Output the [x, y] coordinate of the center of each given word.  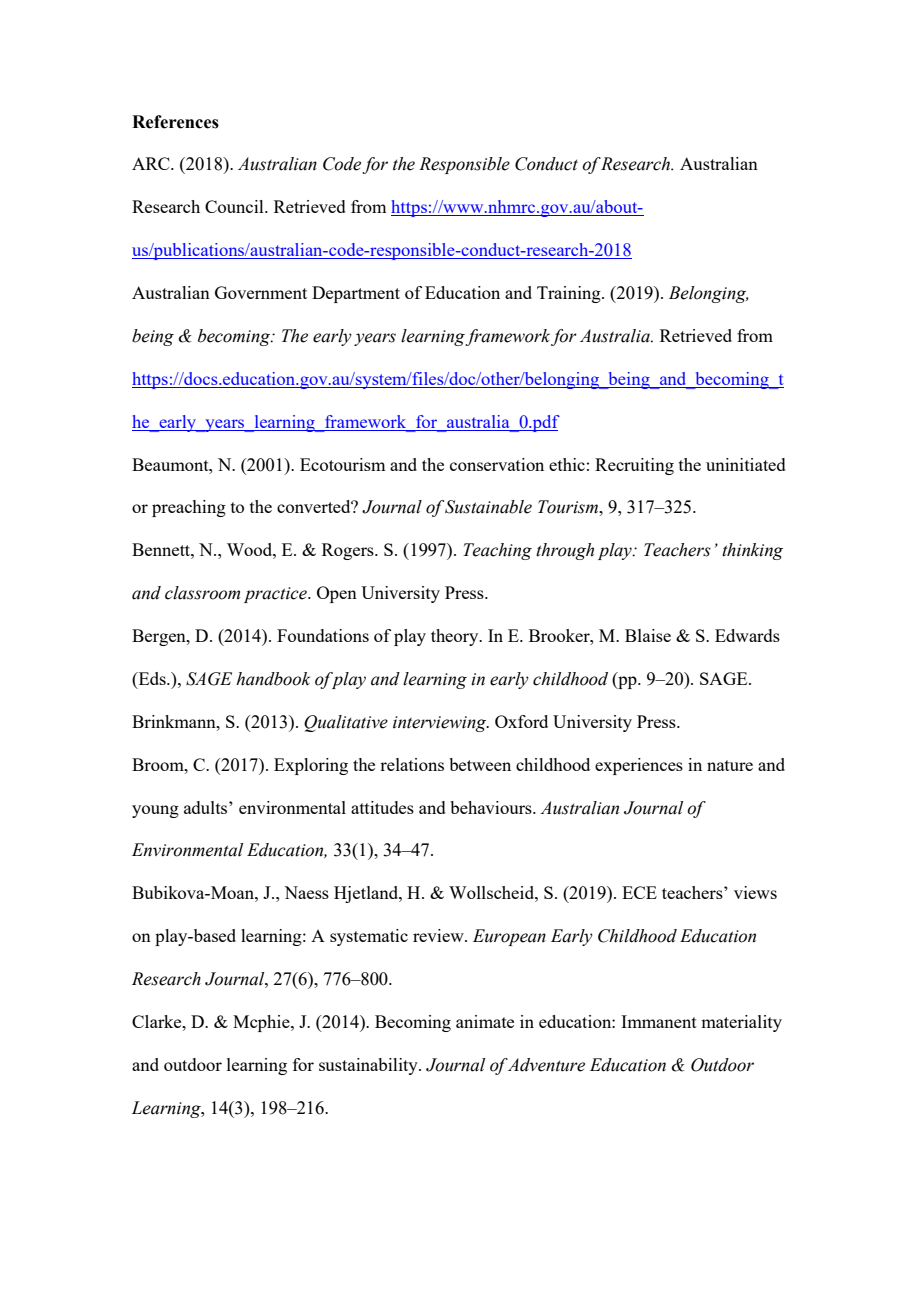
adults [207, 807]
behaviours [492, 807]
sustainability [369, 1066]
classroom [202, 593]
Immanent [659, 1021]
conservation [497, 464]
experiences [639, 766]
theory [456, 637]
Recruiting [634, 466]
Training [570, 294]
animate [485, 1021]
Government [261, 292]
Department [356, 294]
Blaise [648, 635]
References [175, 122]
